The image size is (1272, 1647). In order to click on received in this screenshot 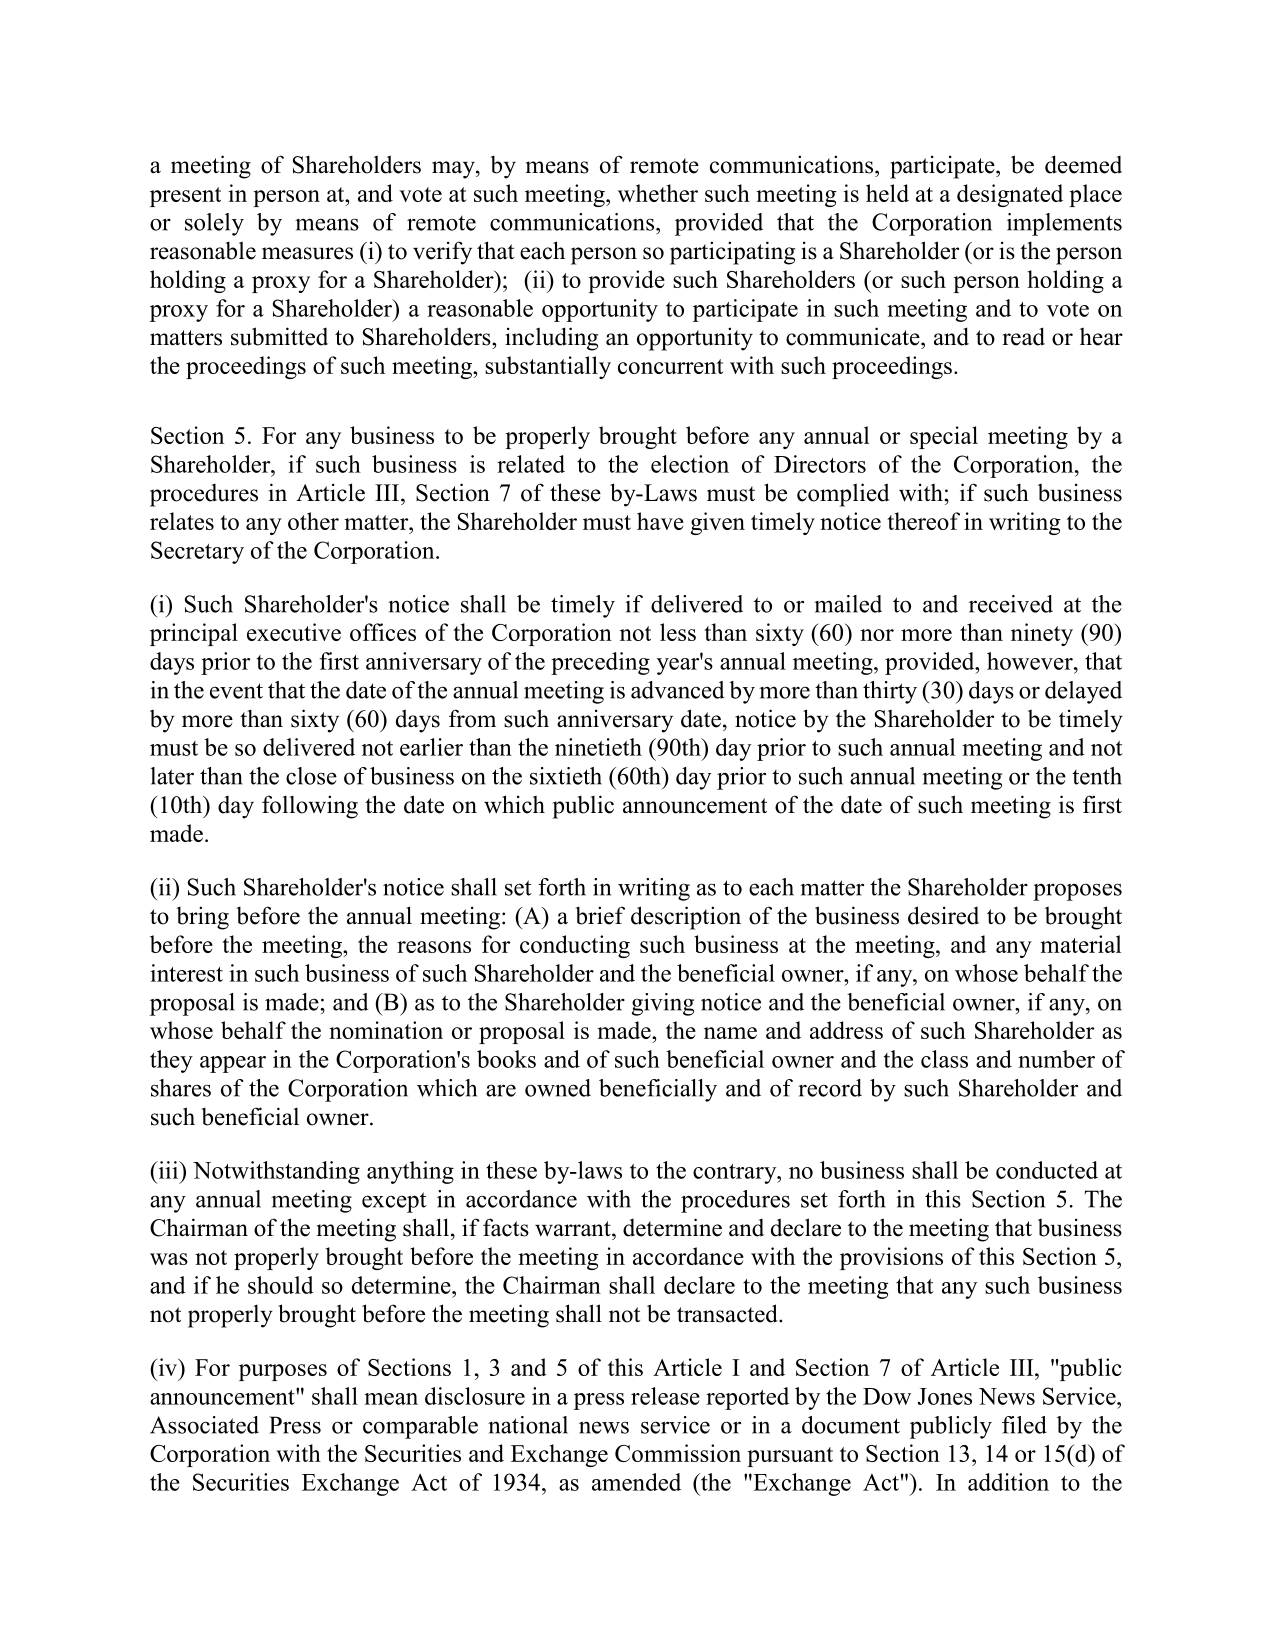, I will do `click(1011, 604)`.
